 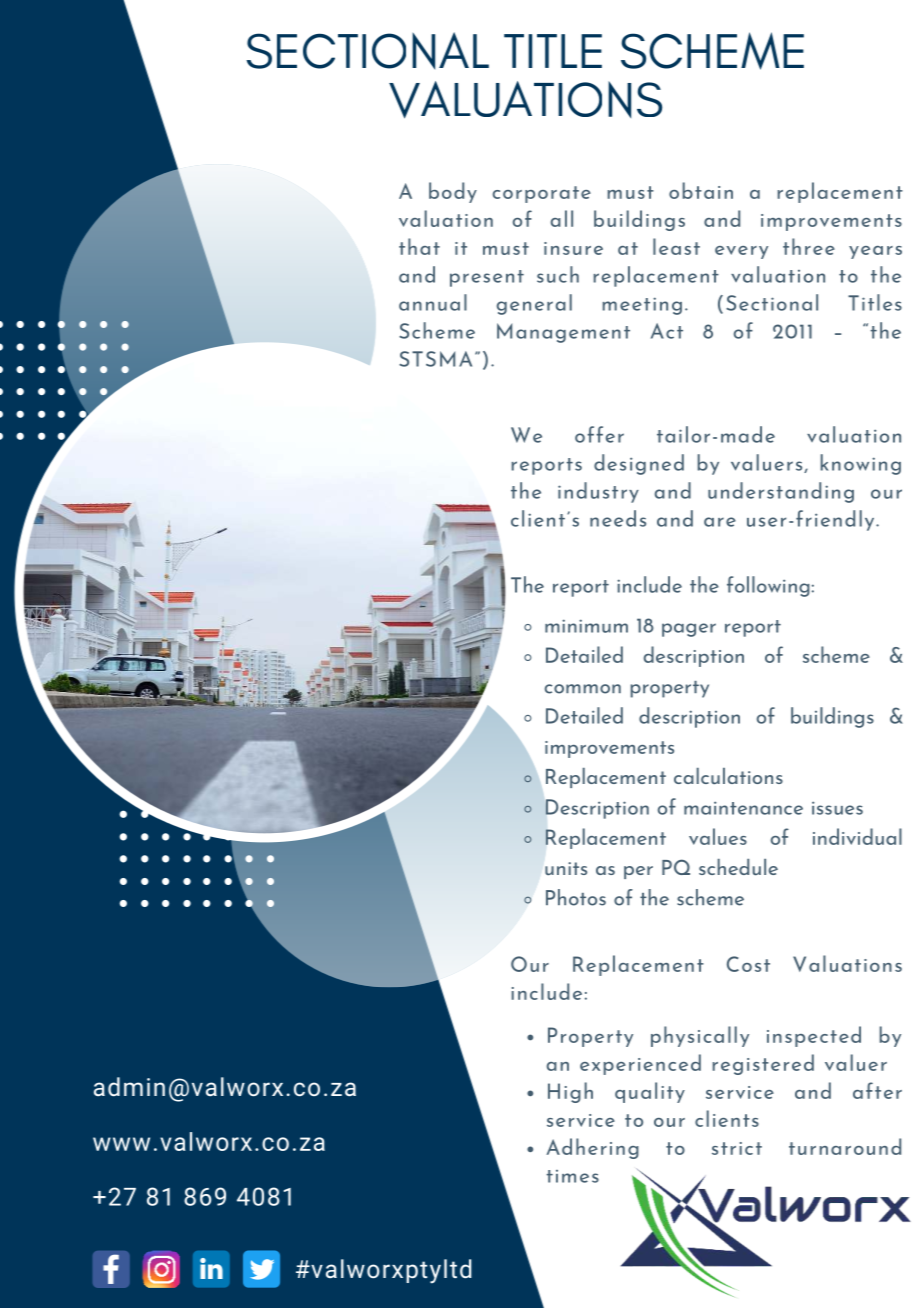 I want to click on common, so click(x=583, y=689).
